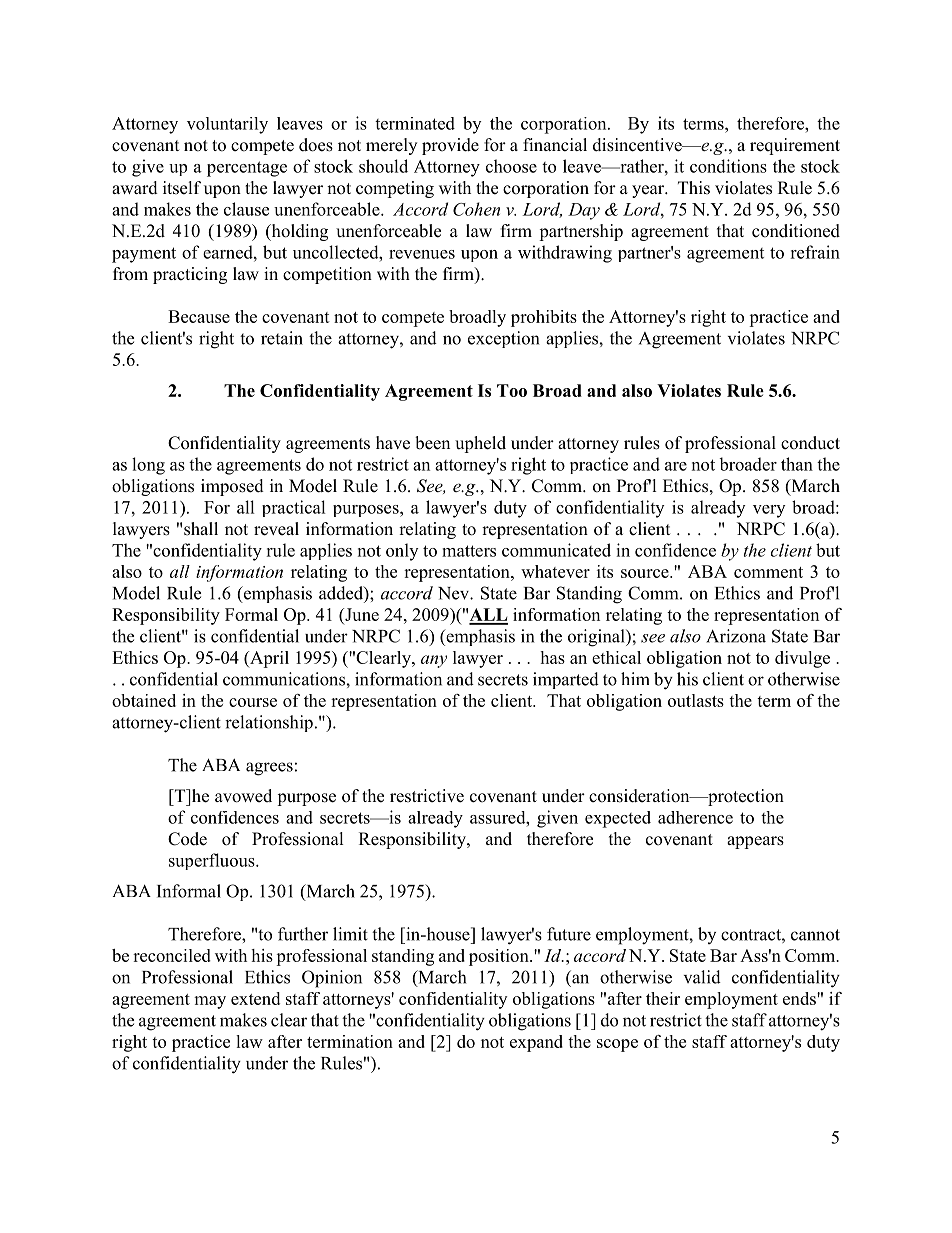 This image has width=952, height=1233. I want to click on any, so click(434, 661).
